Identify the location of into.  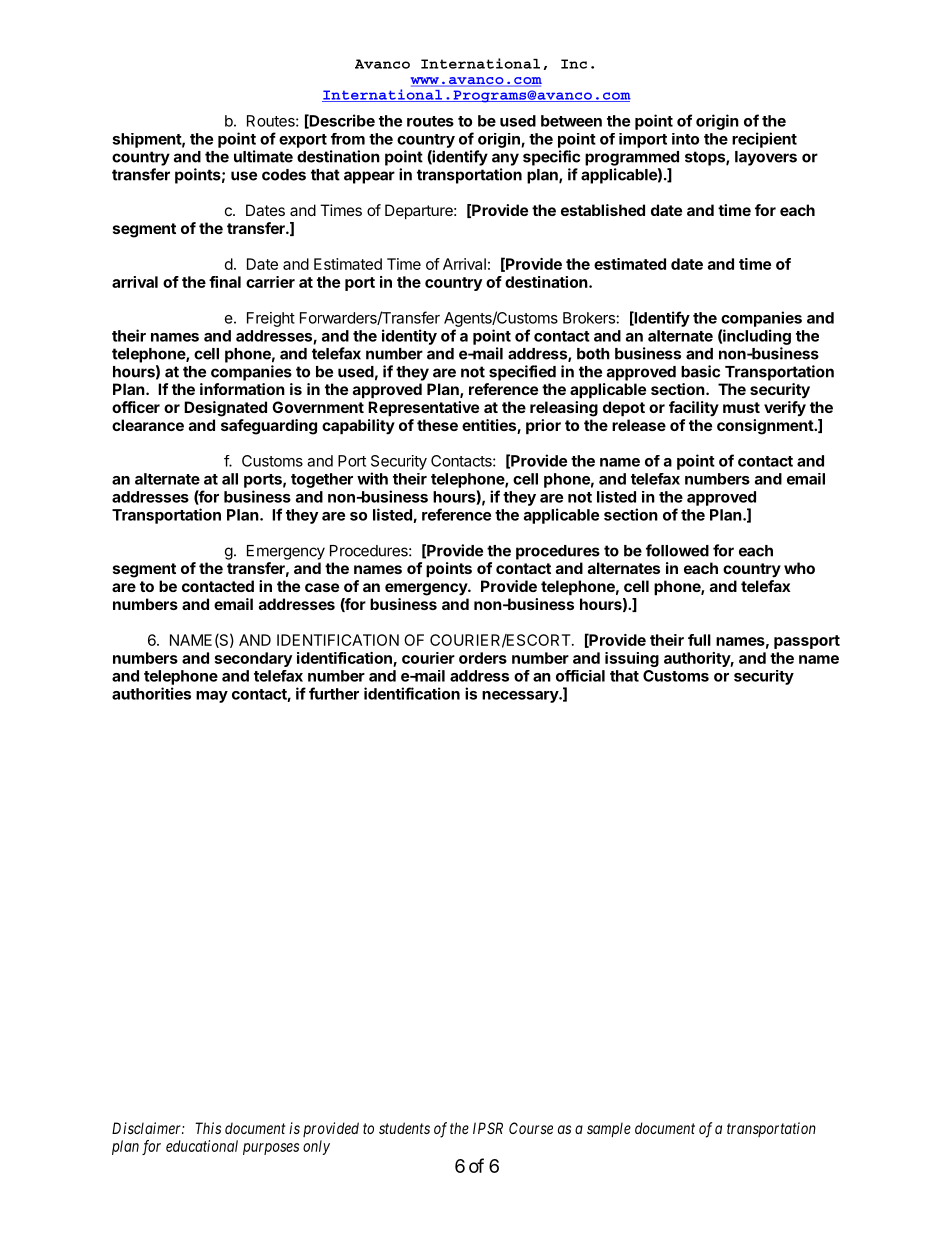
(685, 139).
